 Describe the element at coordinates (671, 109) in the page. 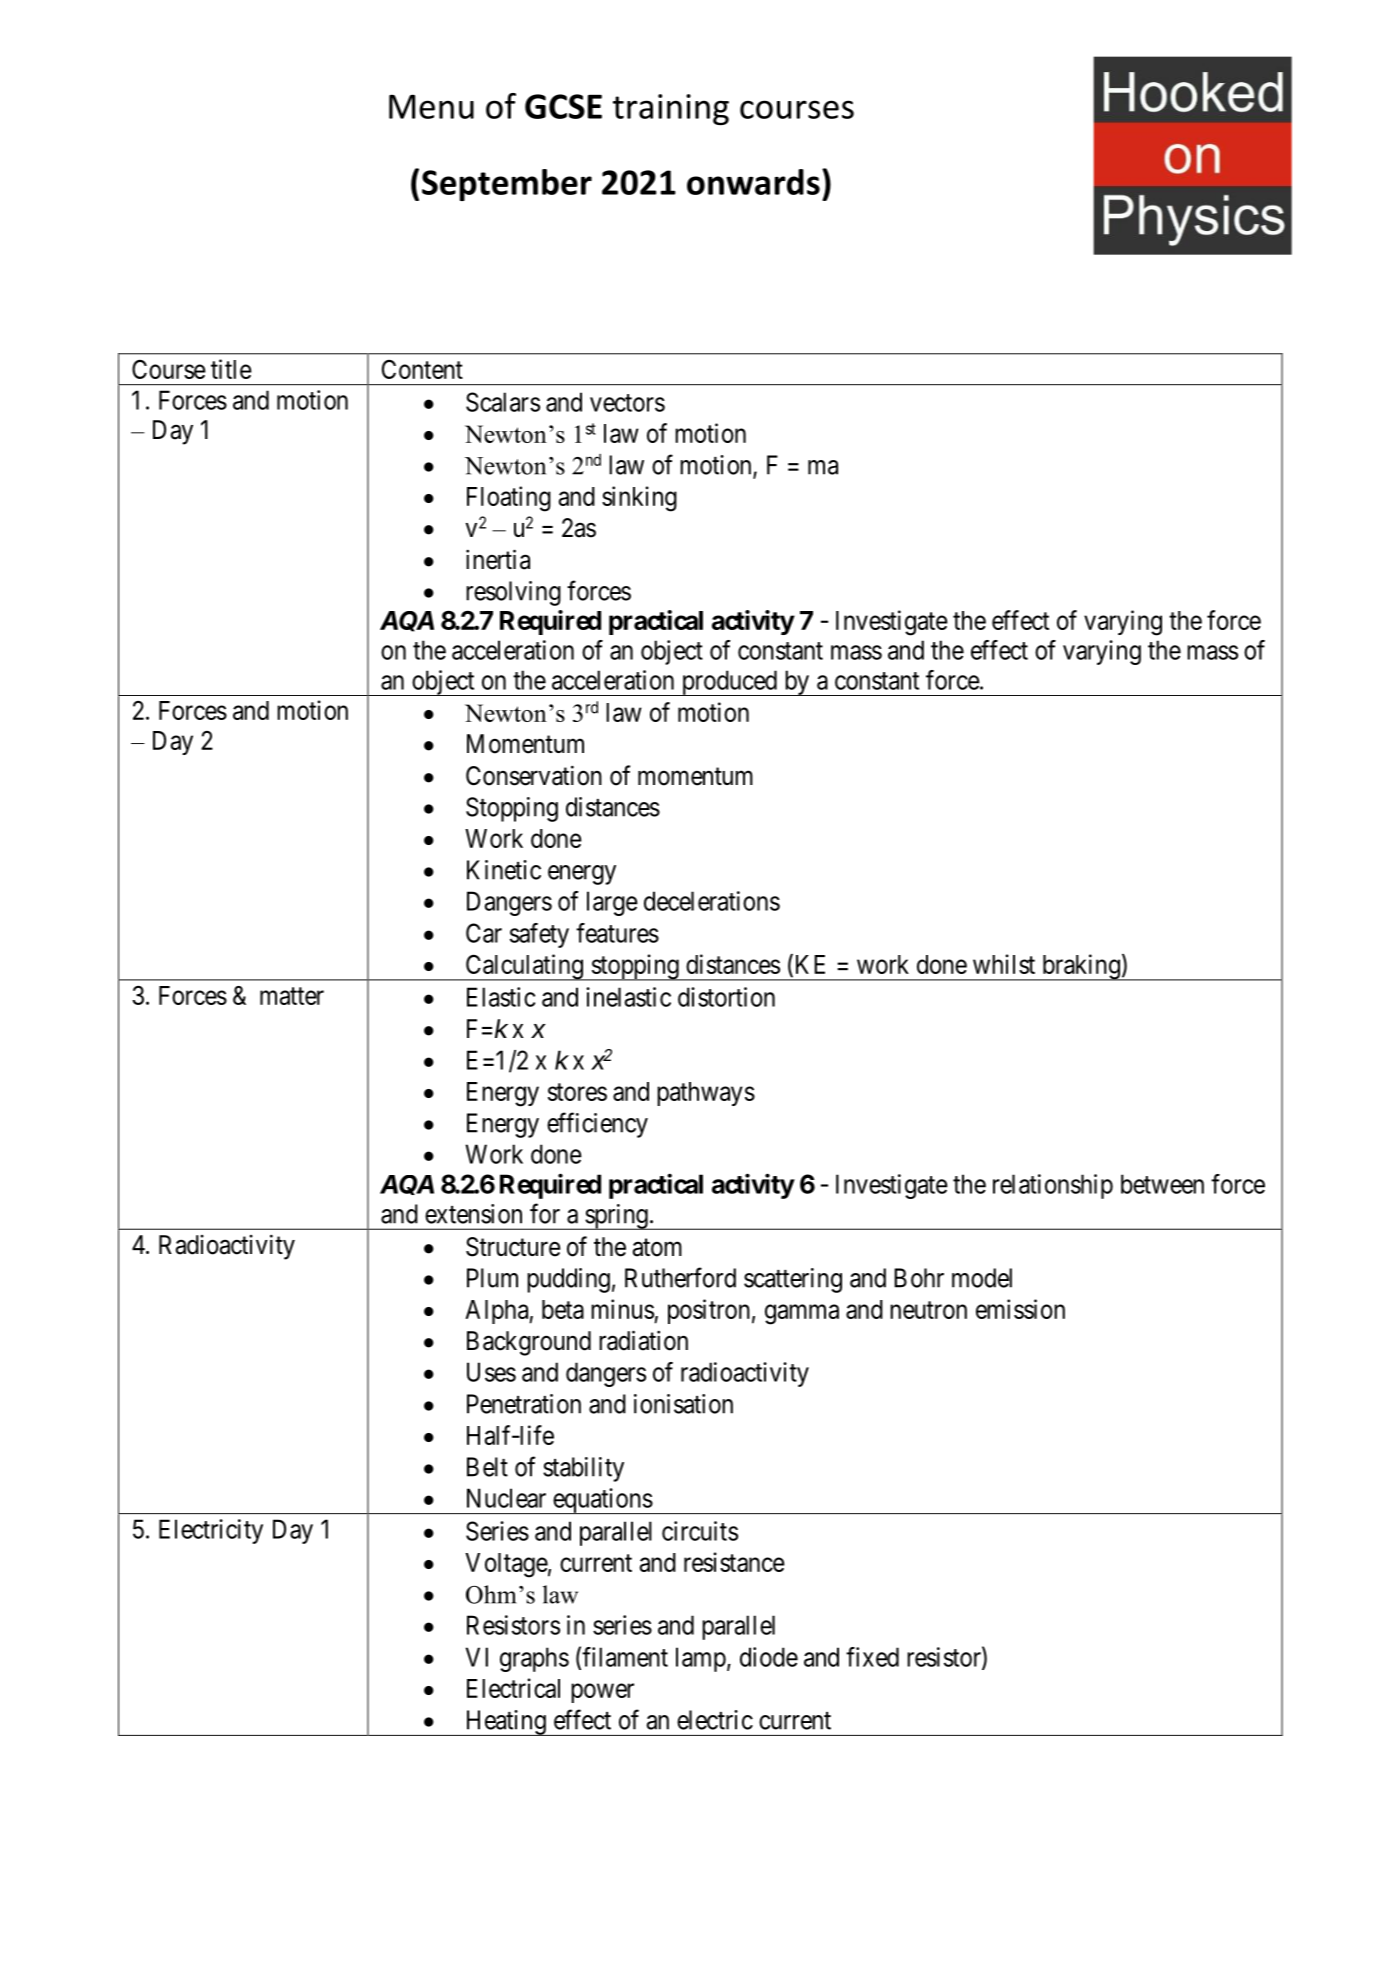

I see `training` at that location.
